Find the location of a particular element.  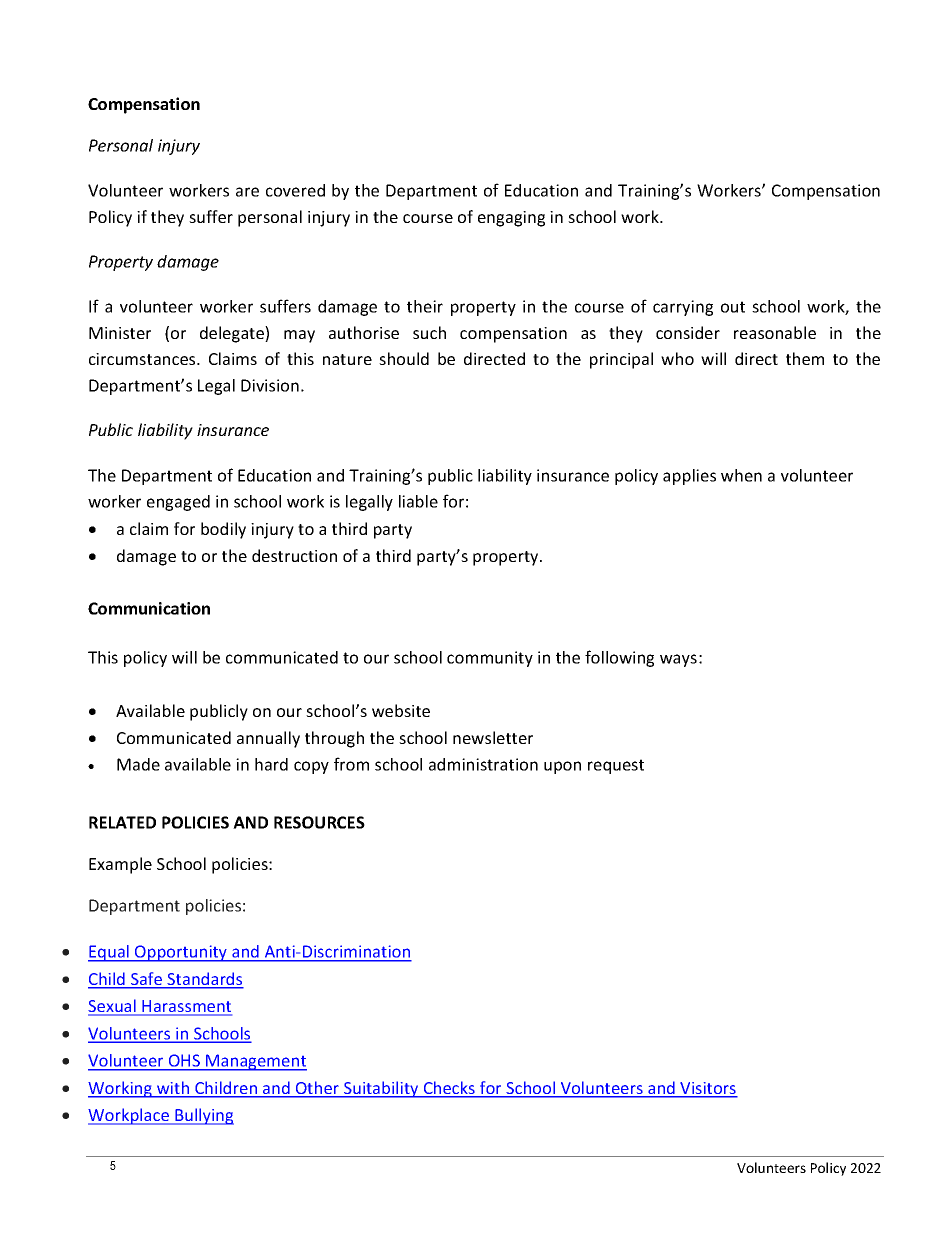

engaged is located at coordinates (178, 503).
